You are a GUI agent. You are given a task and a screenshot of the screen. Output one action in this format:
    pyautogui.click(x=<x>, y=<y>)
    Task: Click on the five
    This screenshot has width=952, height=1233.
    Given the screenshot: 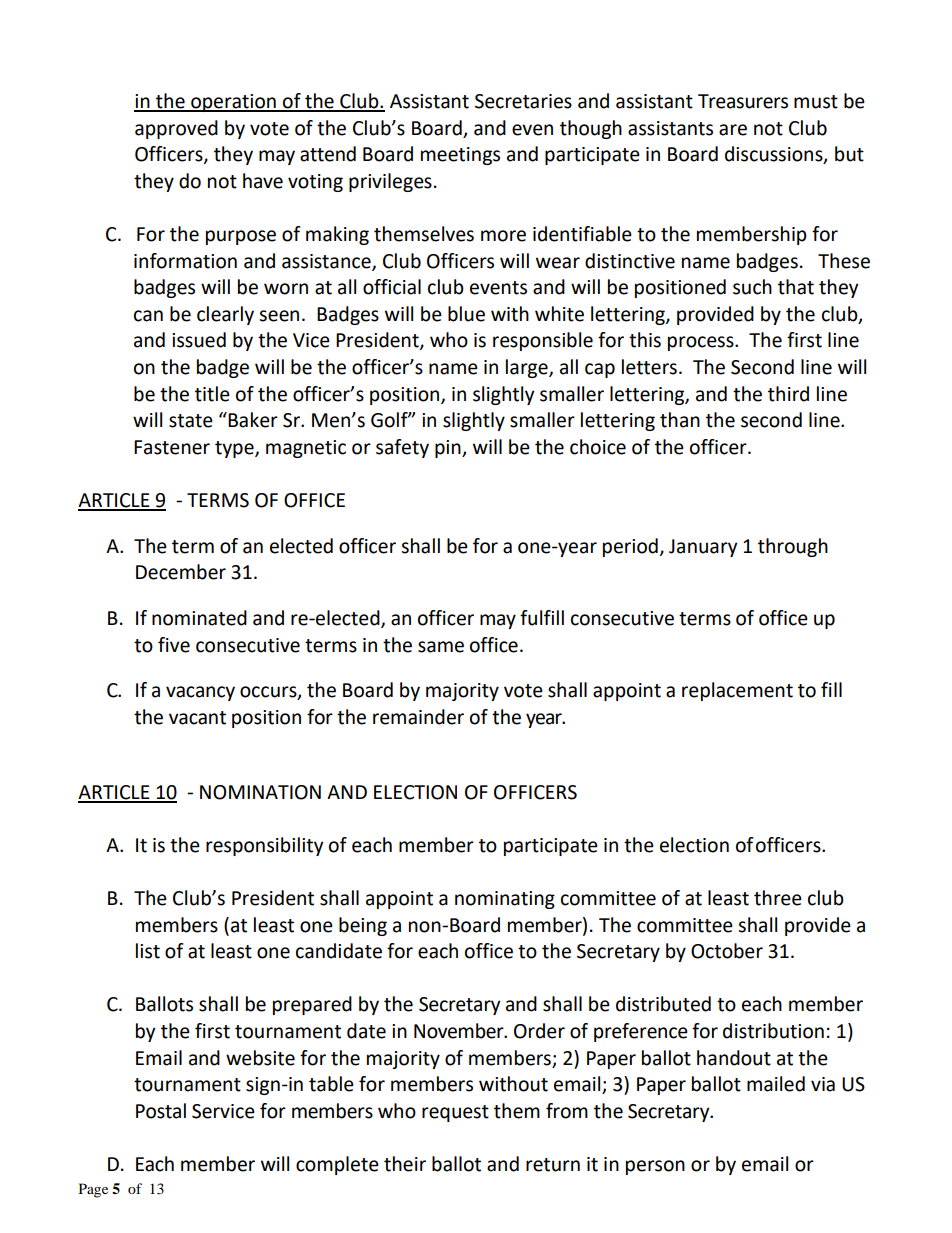 What is the action you would take?
    pyautogui.click(x=174, y=645)
